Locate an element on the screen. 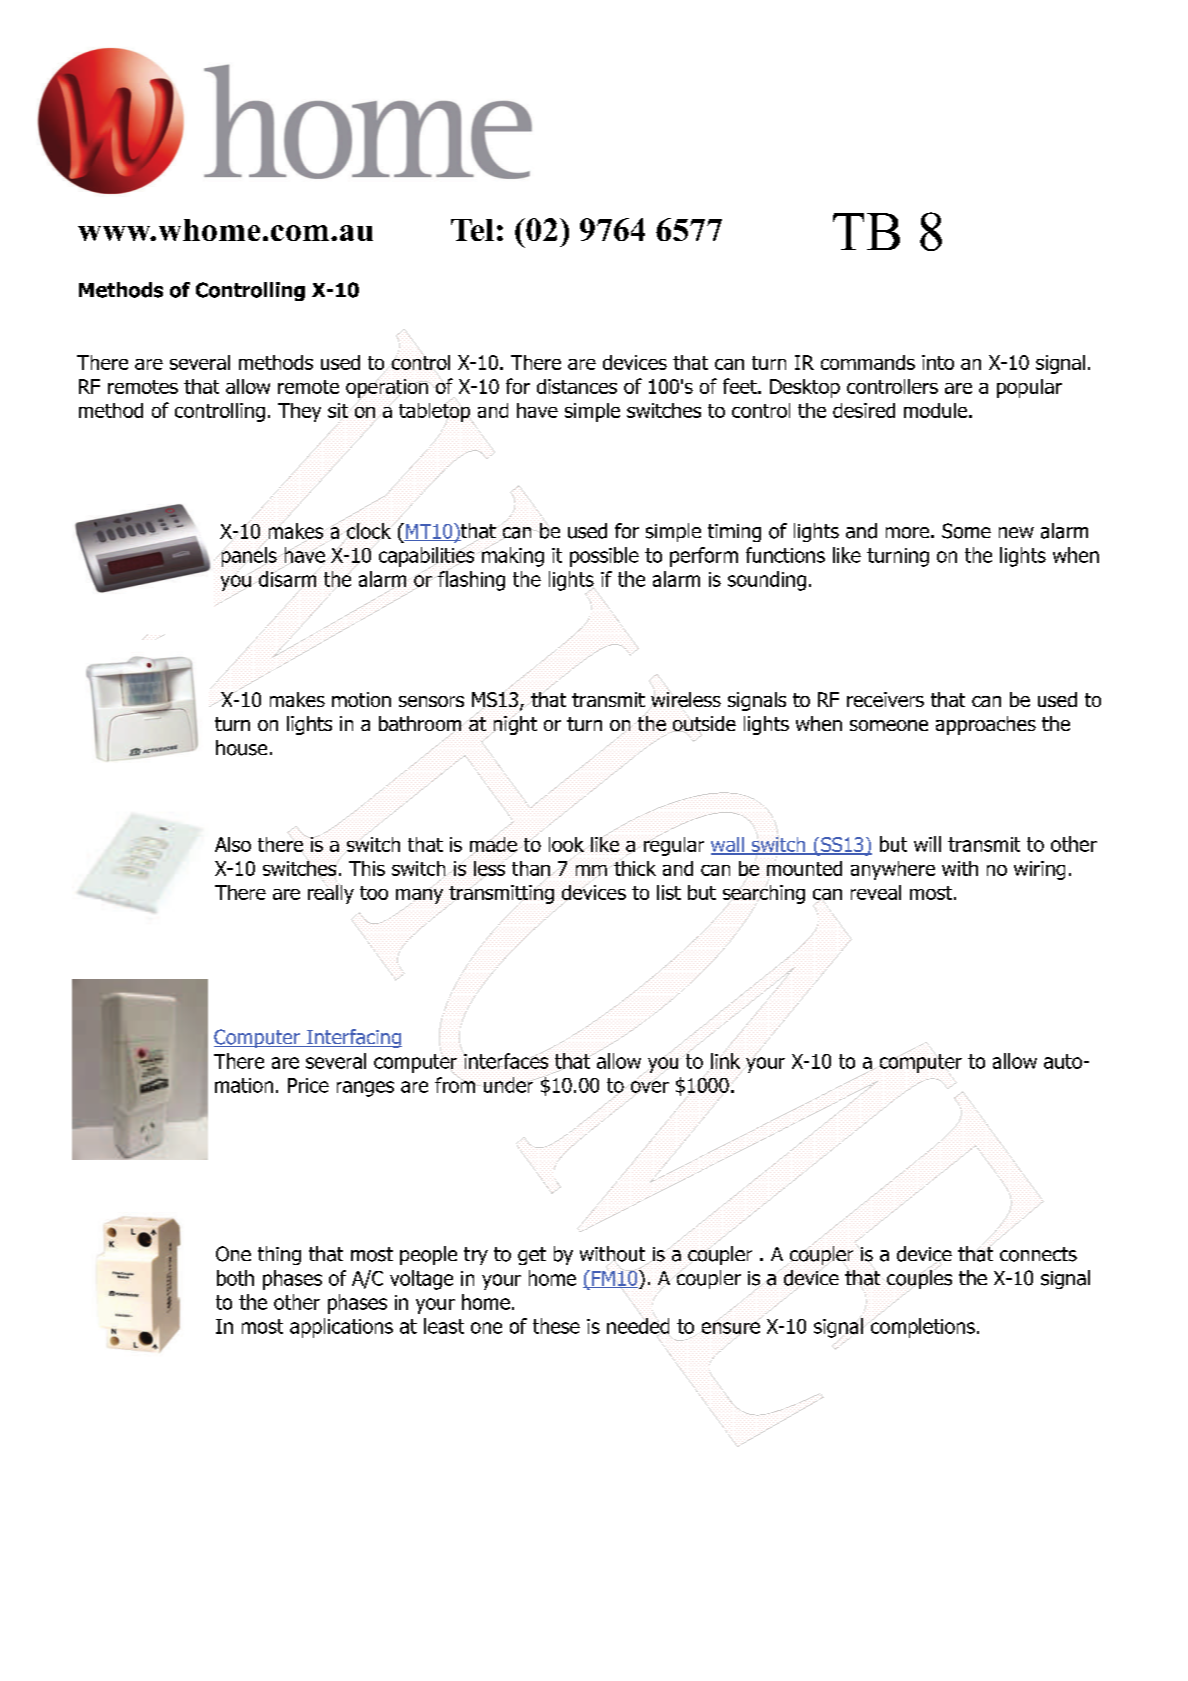 The width and height of the screenshot is (1188, 1681). approaches is located at coordinates (986, 725).
